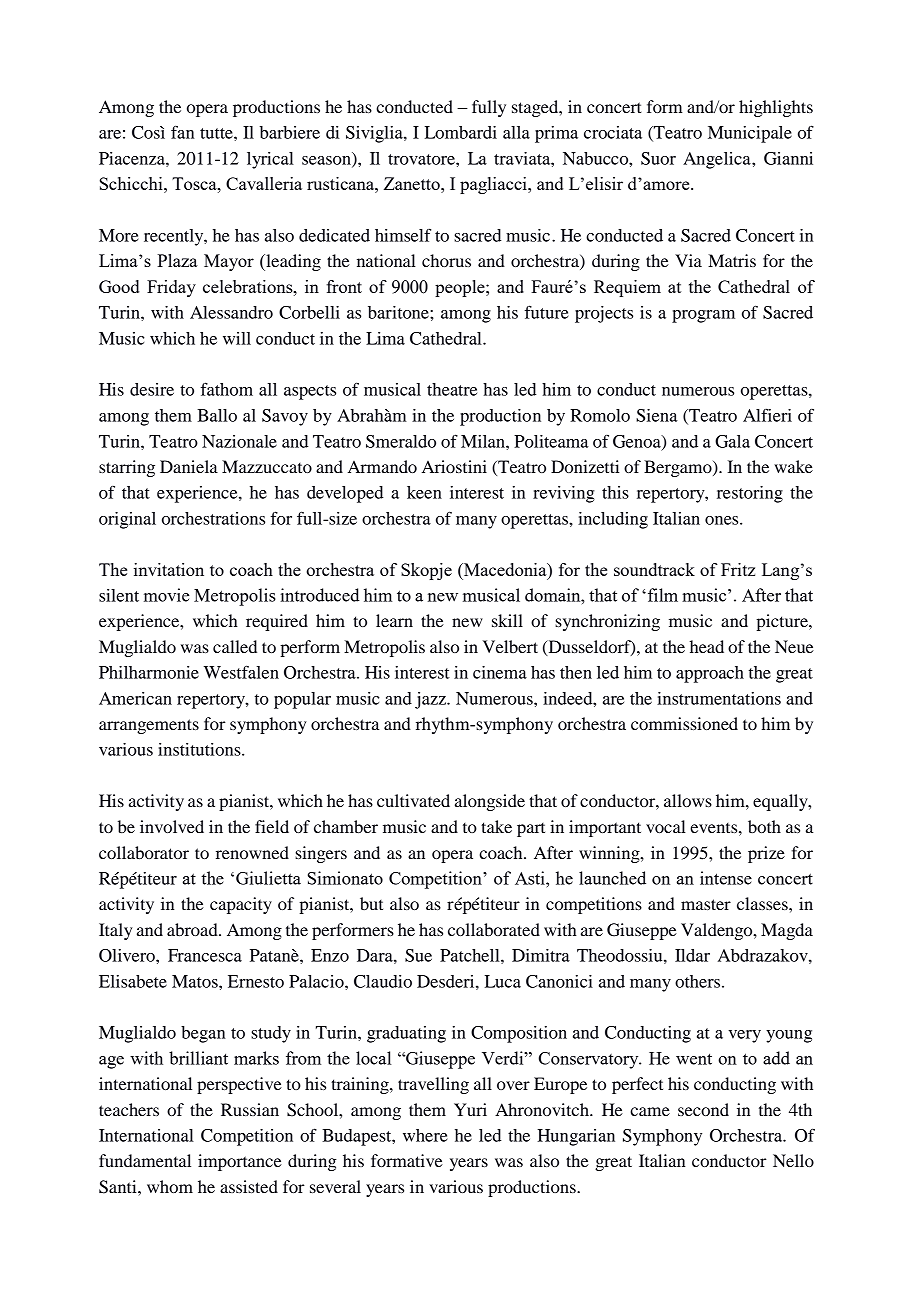  Describe the element at coordinates (424, 492) in the image. I see `keen` at that location.
